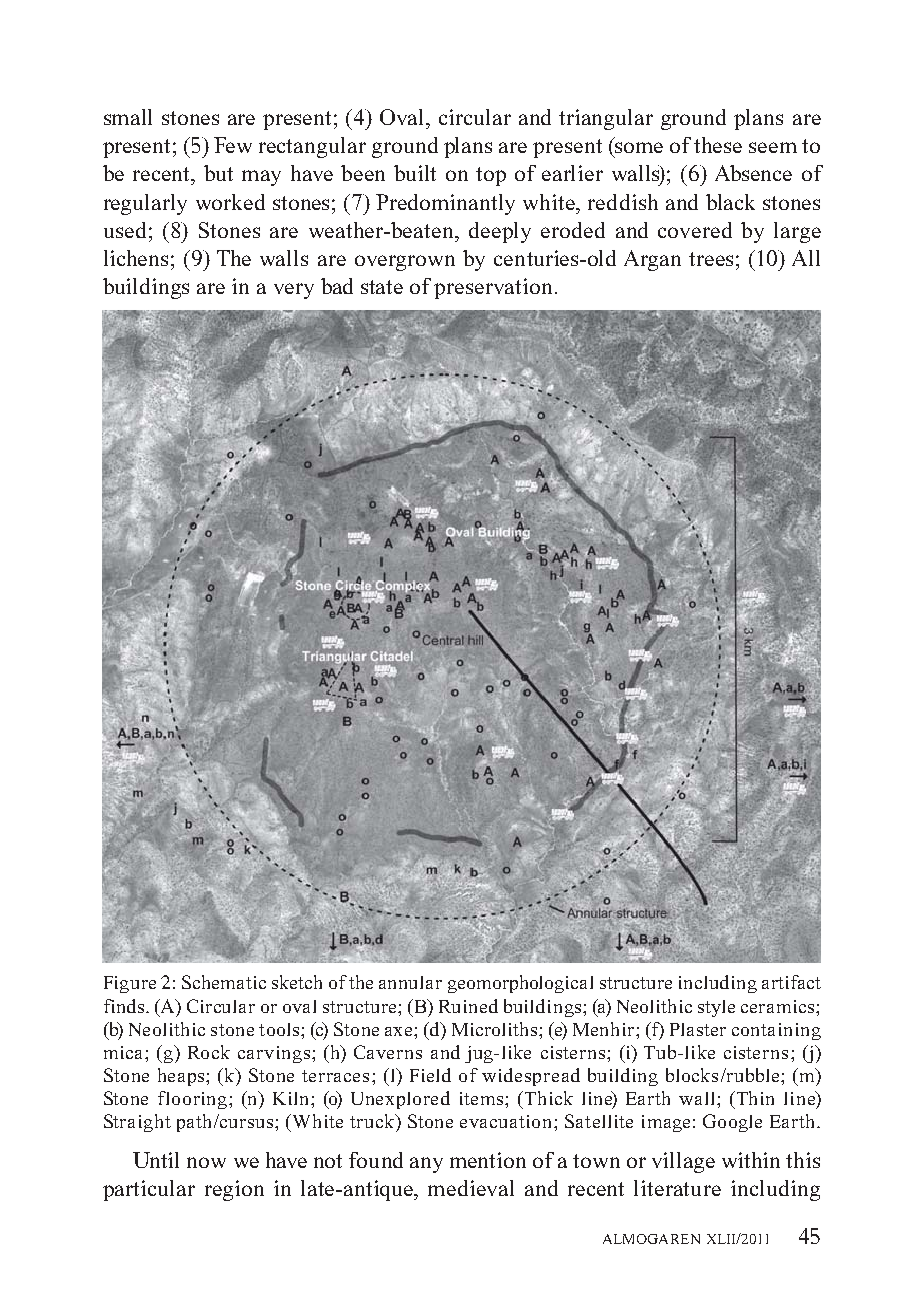 The image size is (924, 1311). What do you see at coordinates (206, 1162) in the page?
I see `now` at bounding box center [206, 1162].
